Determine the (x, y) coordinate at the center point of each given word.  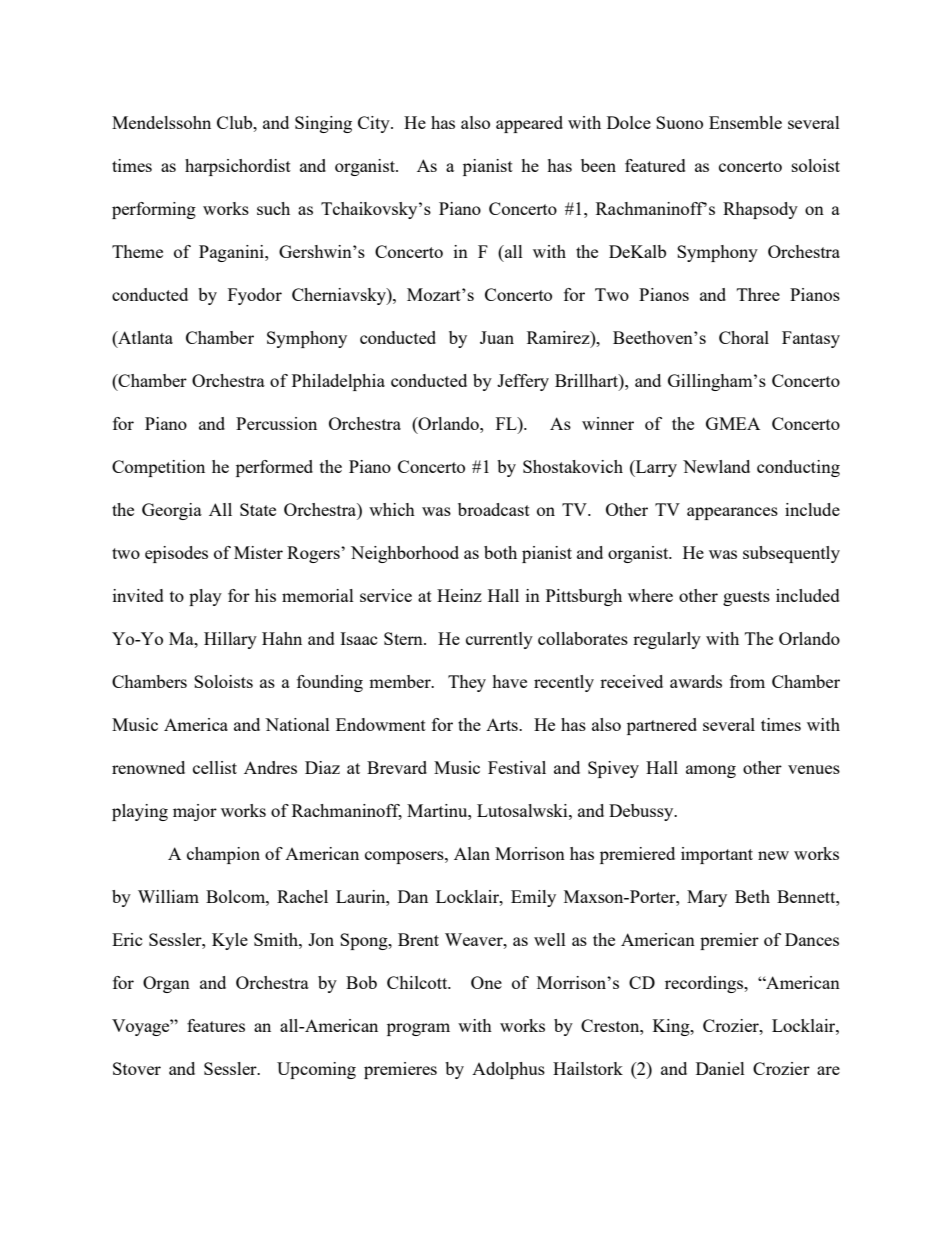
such (273, 208)
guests (746, 598)
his (265, 595)
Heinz (459, 595)
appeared (529, 124)
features (216, 1025)
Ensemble (745, 122)
